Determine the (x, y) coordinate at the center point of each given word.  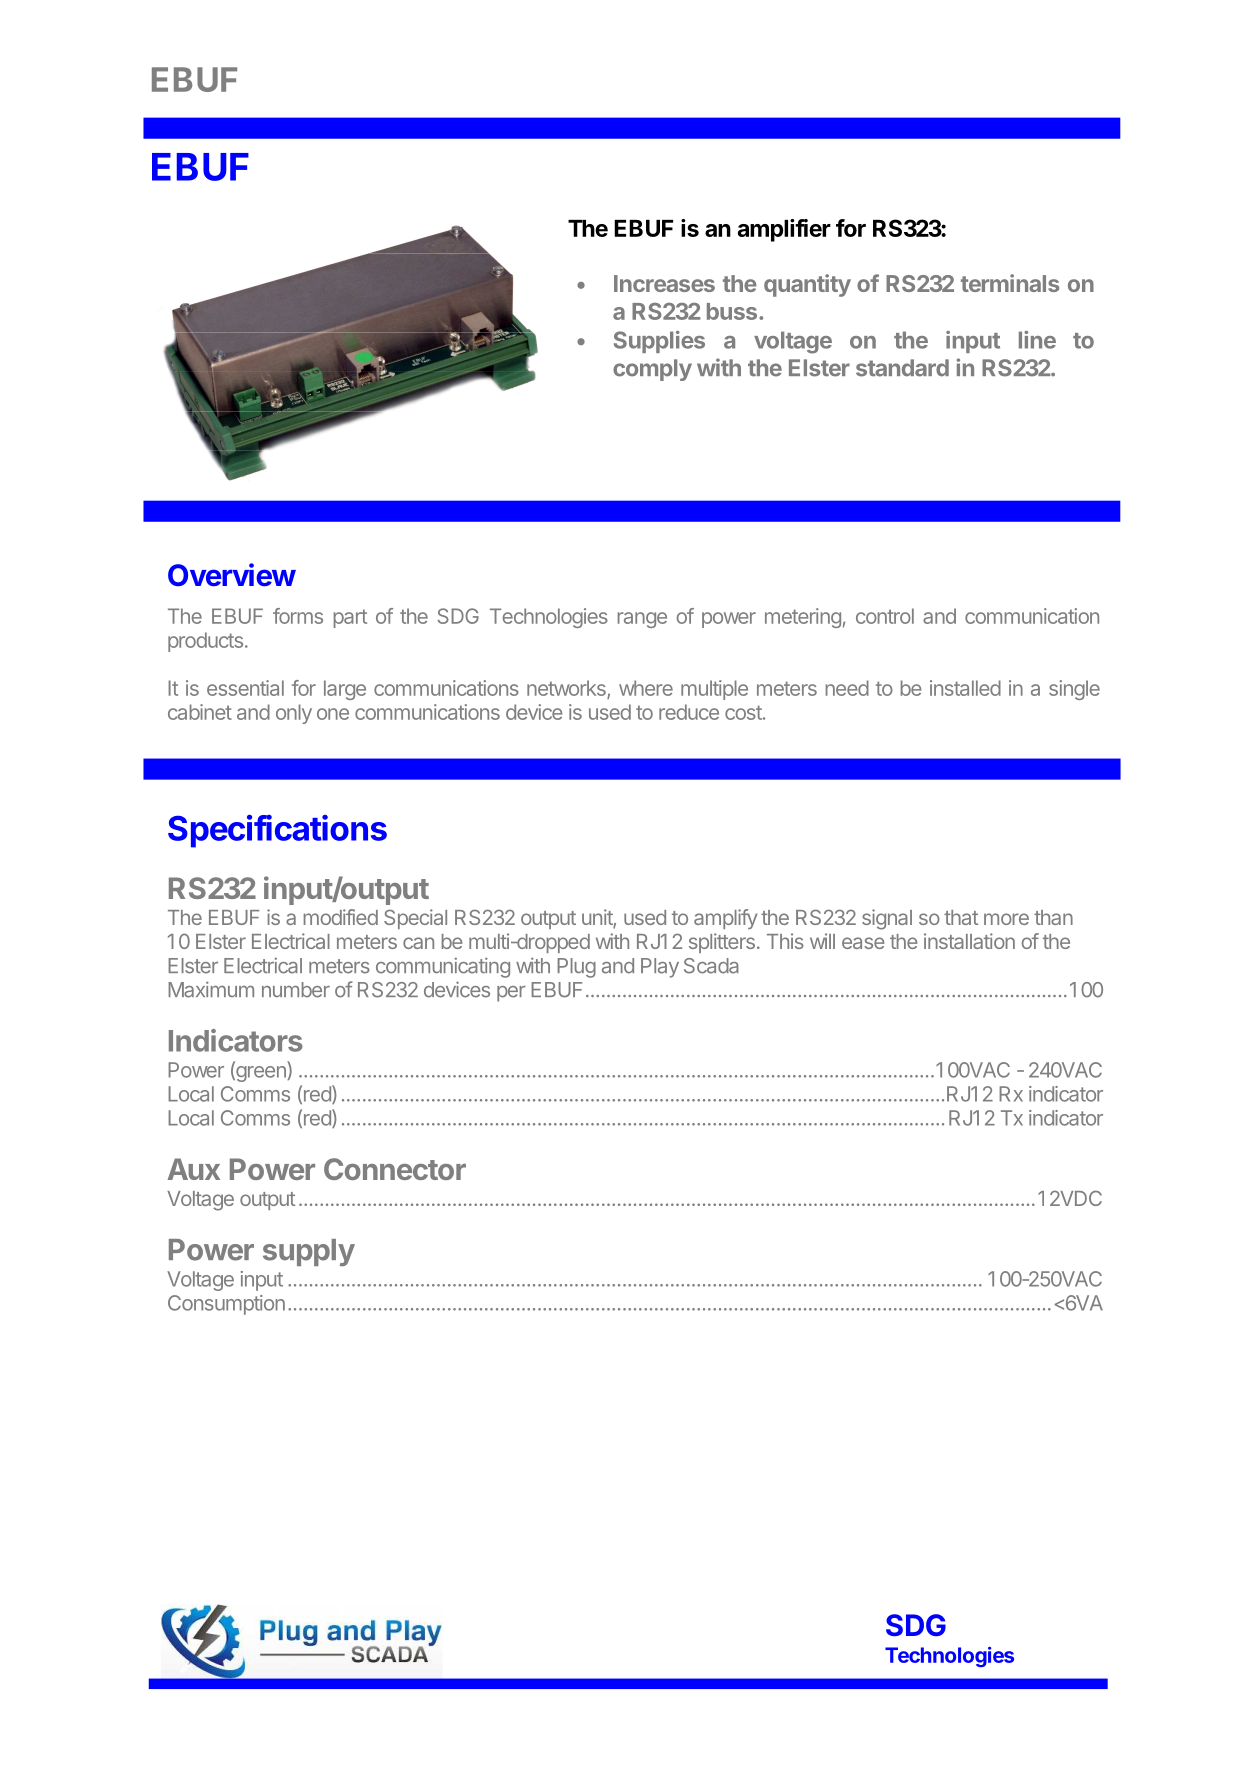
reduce (689, 712)
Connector (395, 1169)
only (294, 714)
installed (965, 688)
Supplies (659, 342)
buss (733, 311)
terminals (1010, 283)
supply (309, 1252)
